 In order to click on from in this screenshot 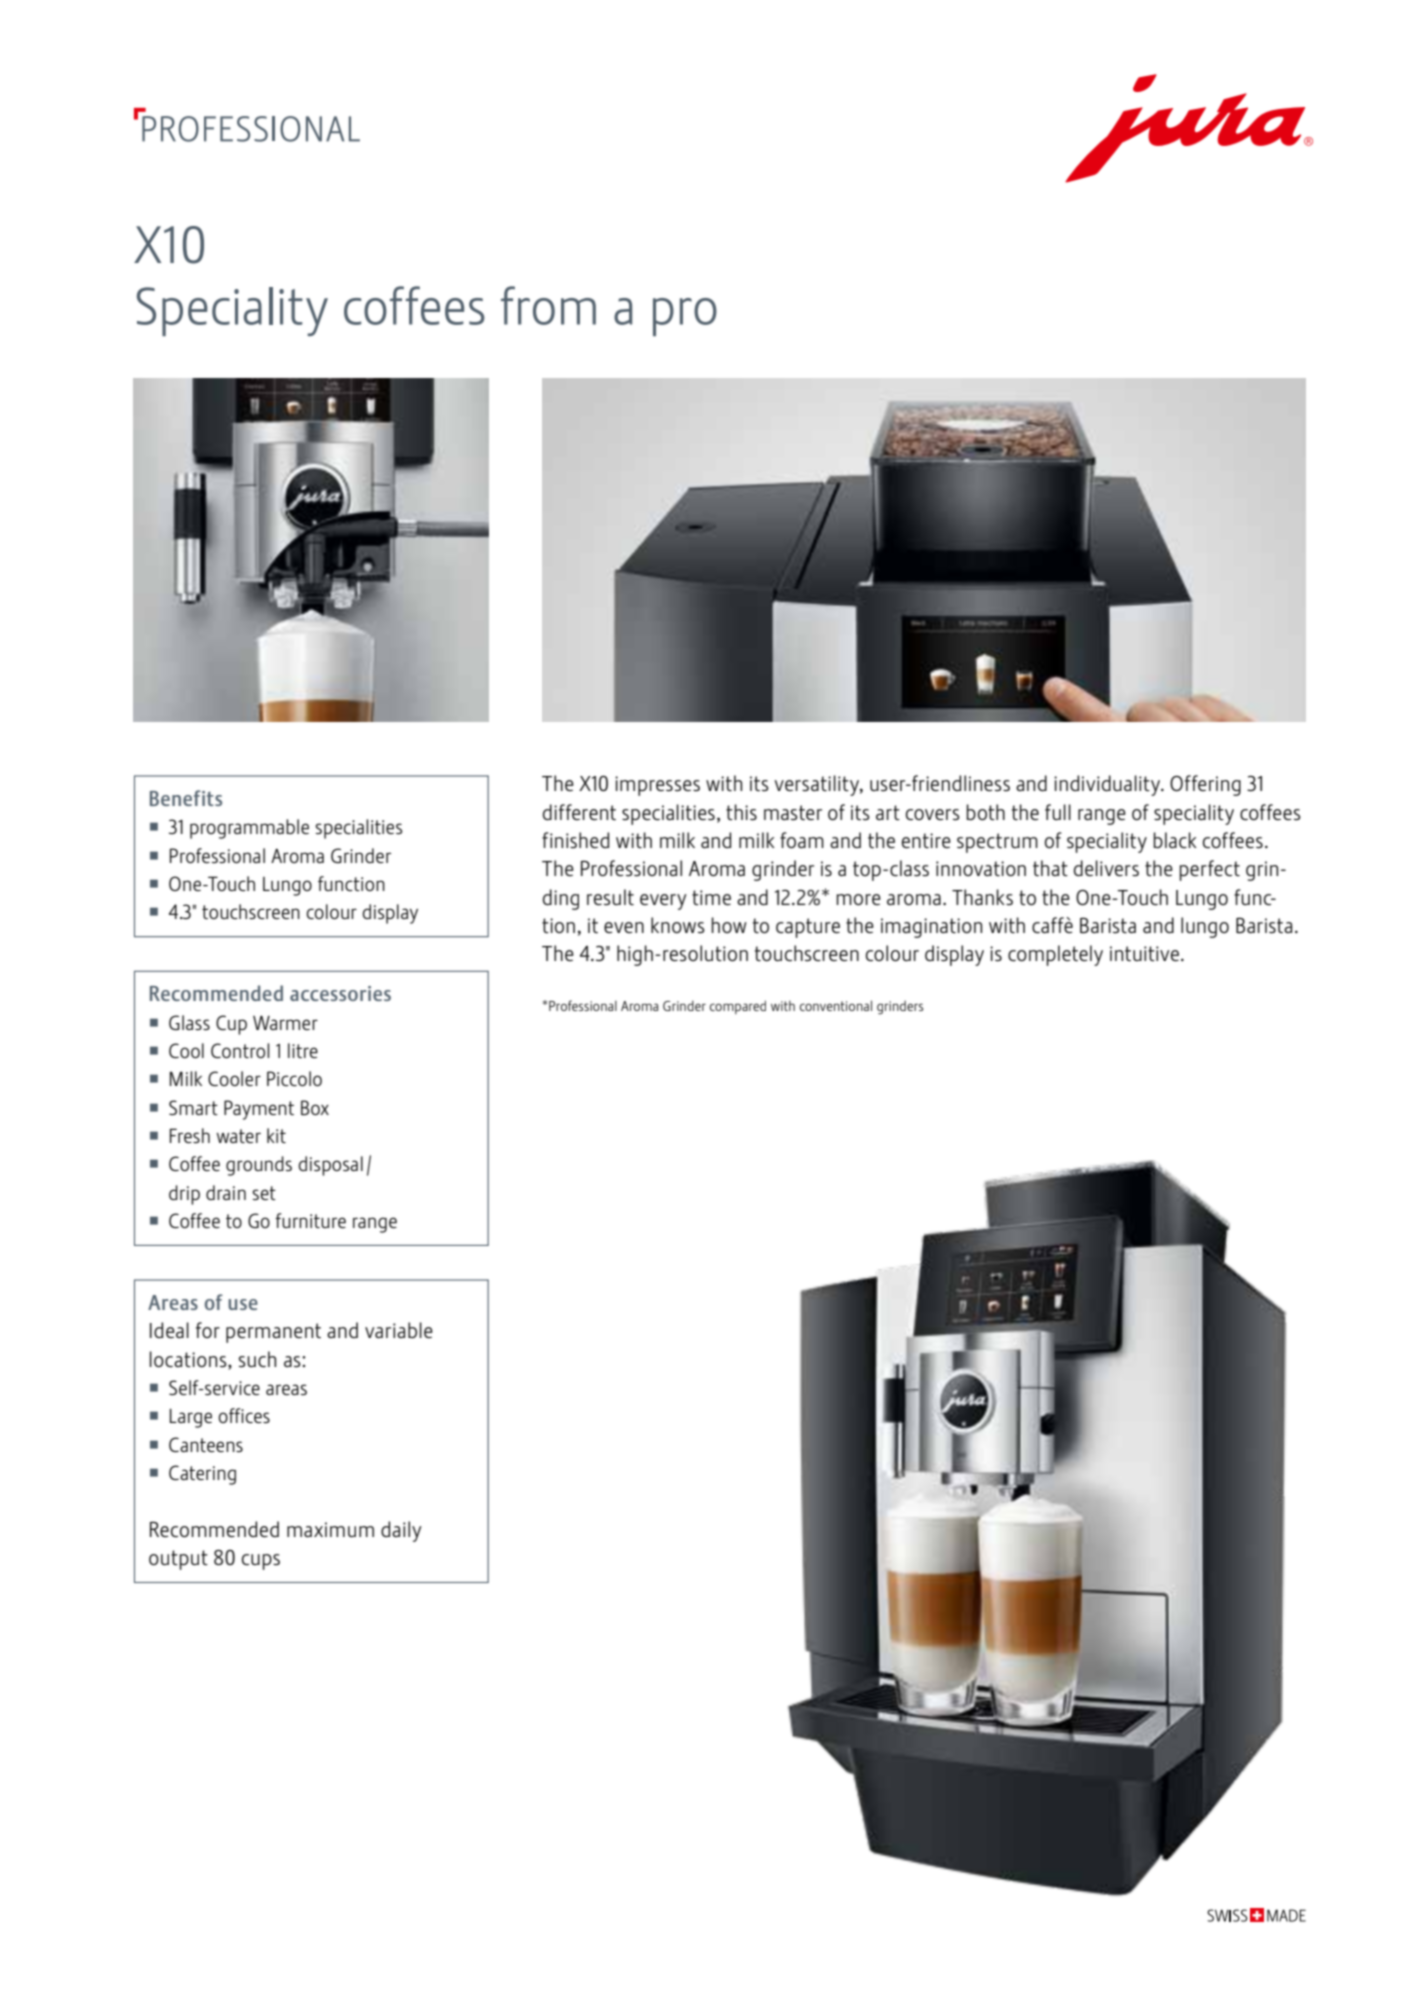, I will do `click(548, 305)`.
